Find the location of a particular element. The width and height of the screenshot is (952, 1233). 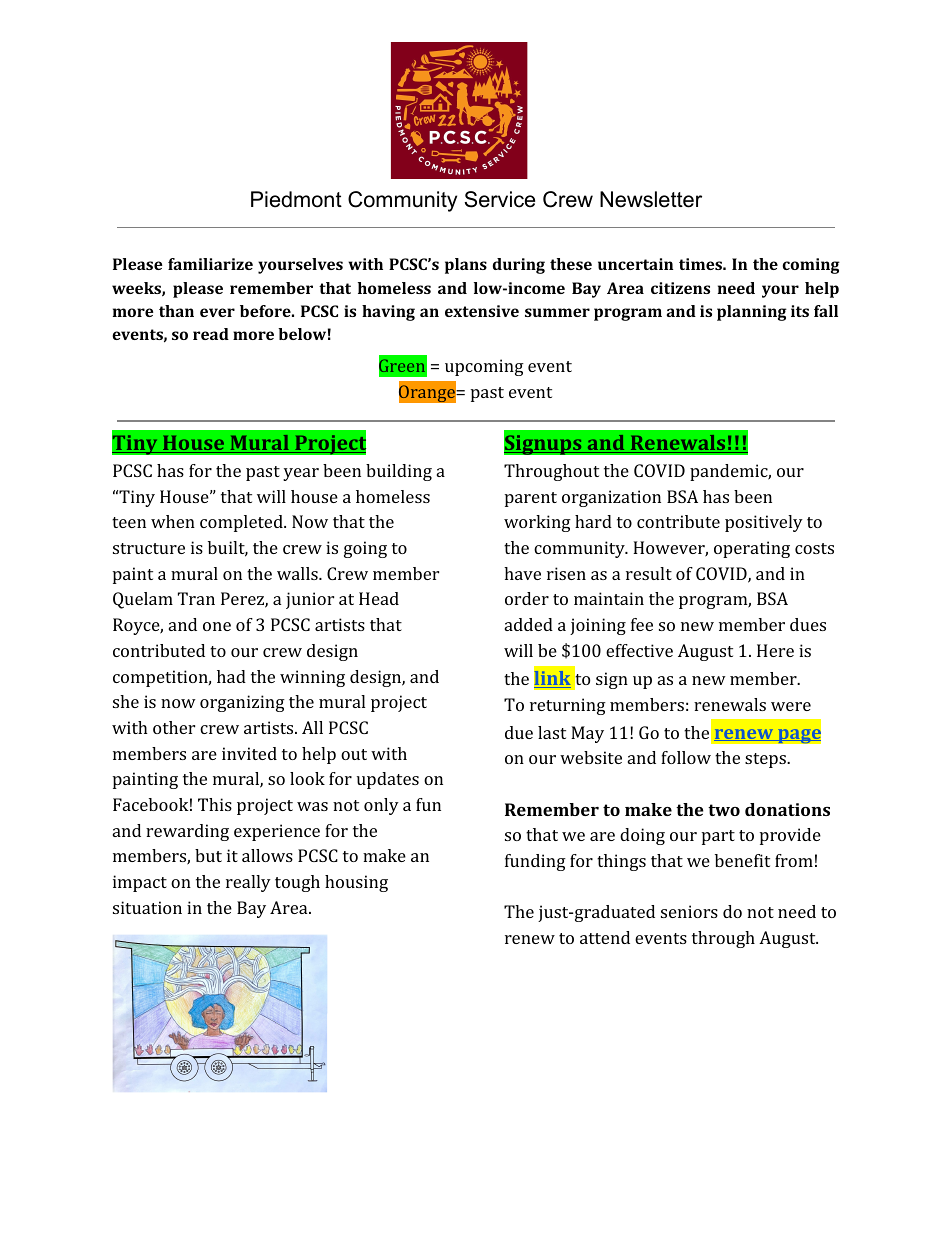

Tran is located at coordinates (196, 598).
